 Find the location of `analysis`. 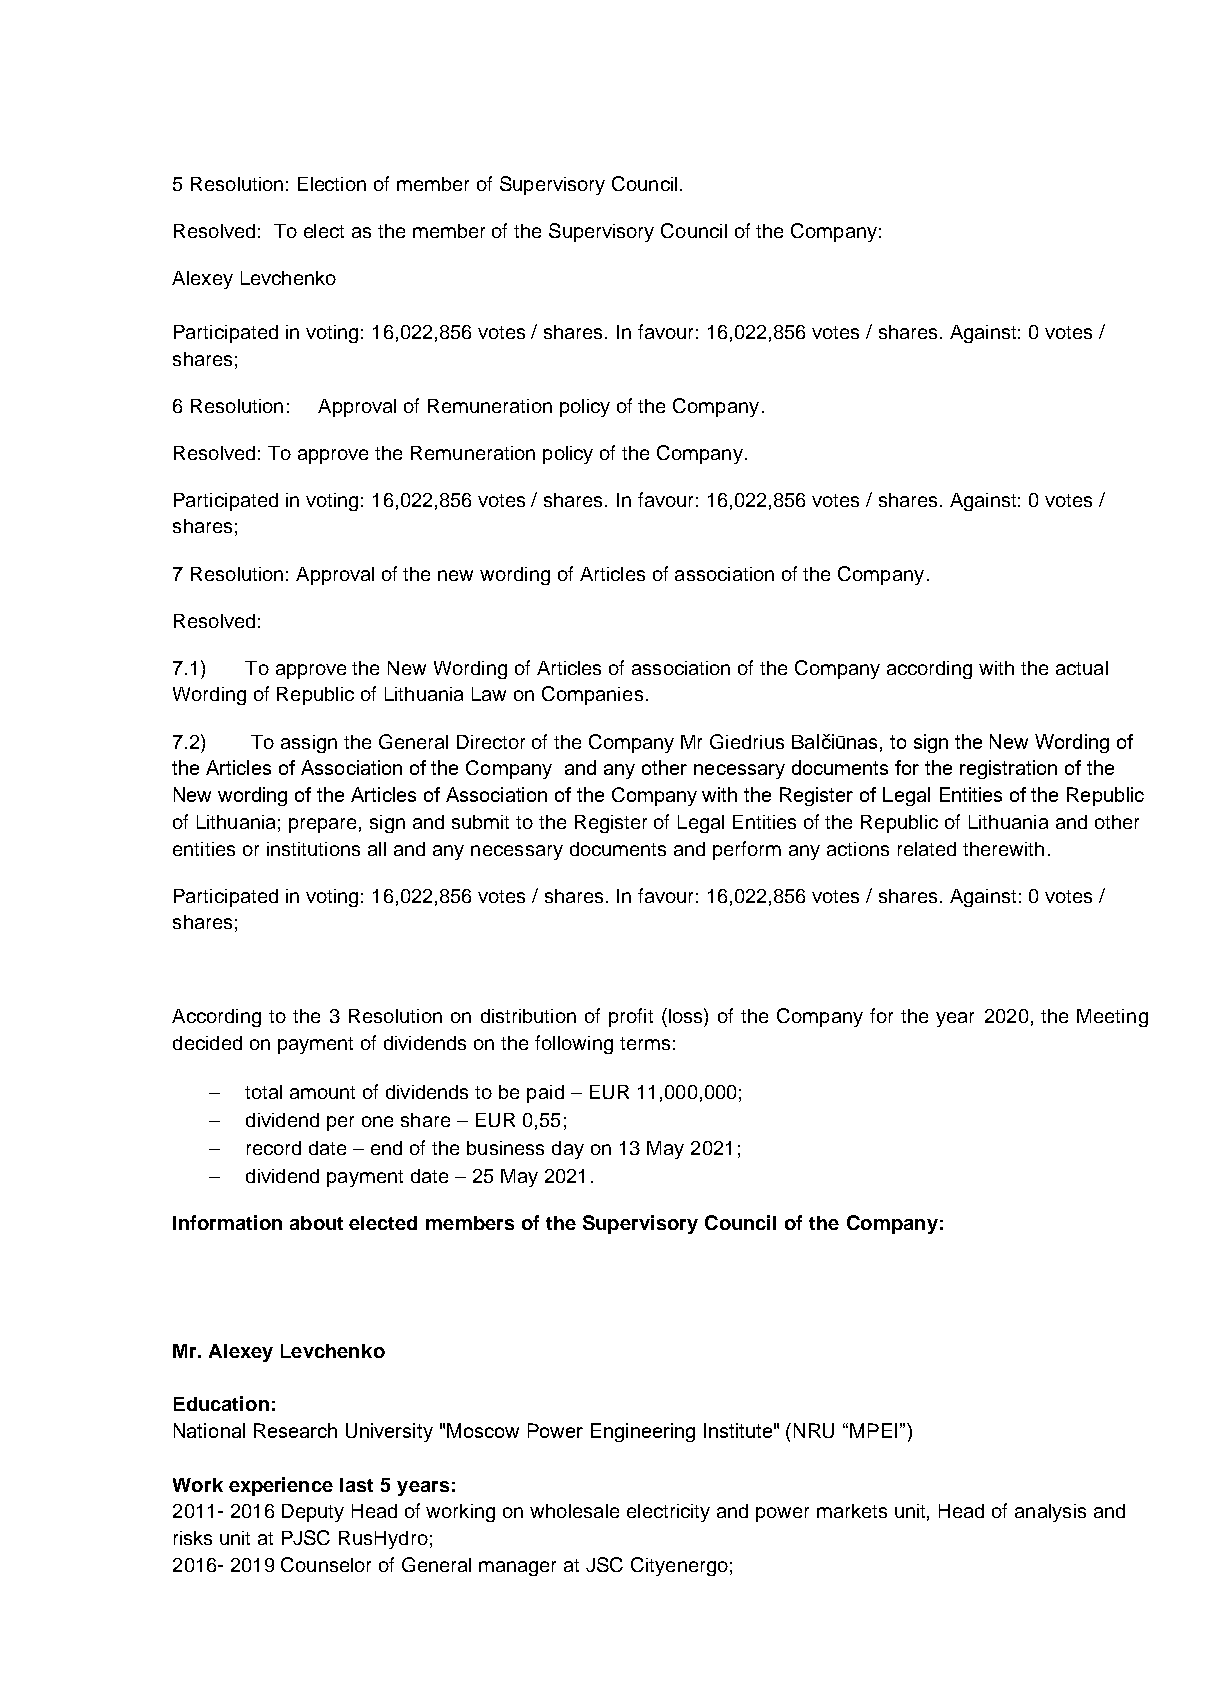

analysis is located at coordinates (1050, 1513).
